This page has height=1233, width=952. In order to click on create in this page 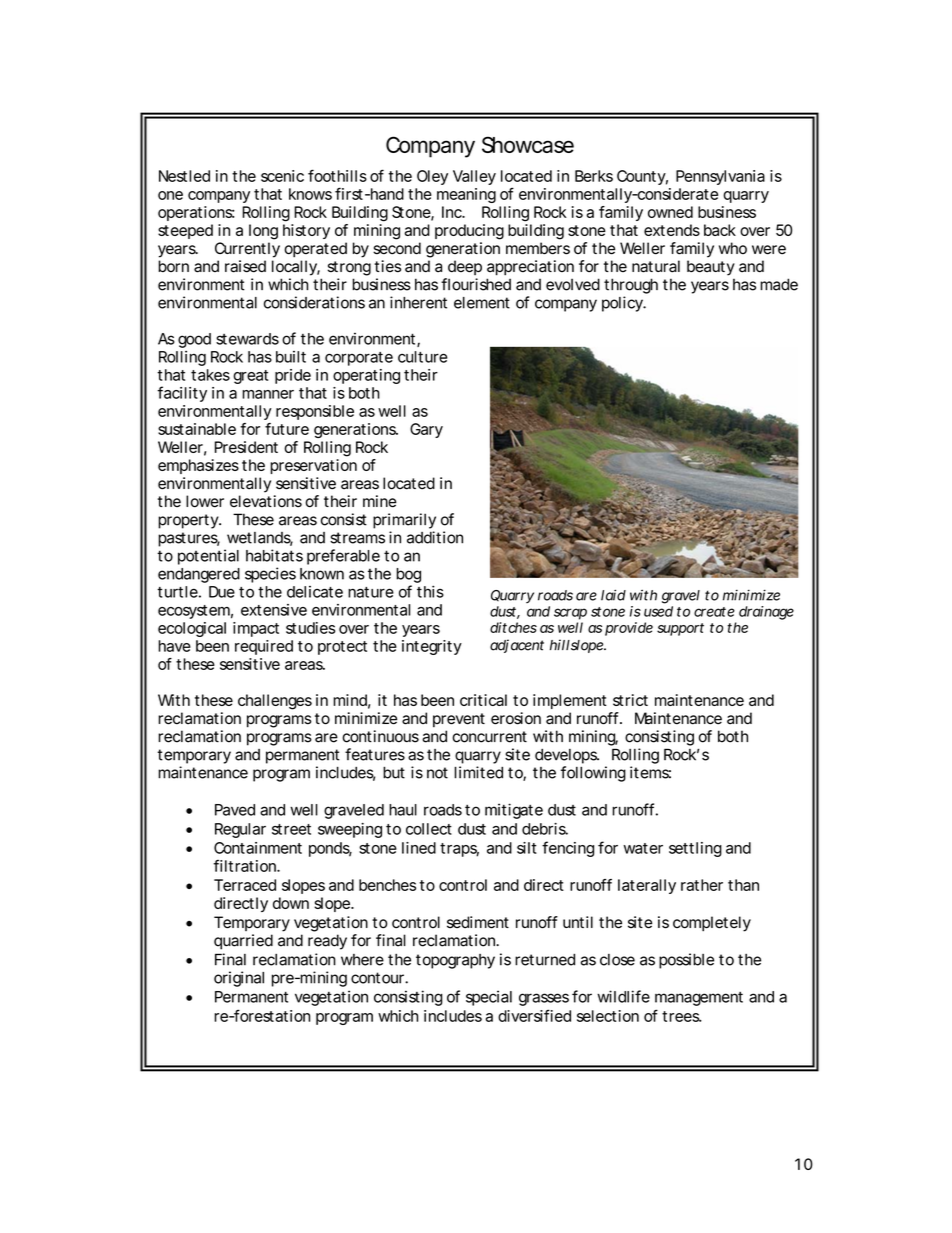, I will do `click(714, 612)`.
